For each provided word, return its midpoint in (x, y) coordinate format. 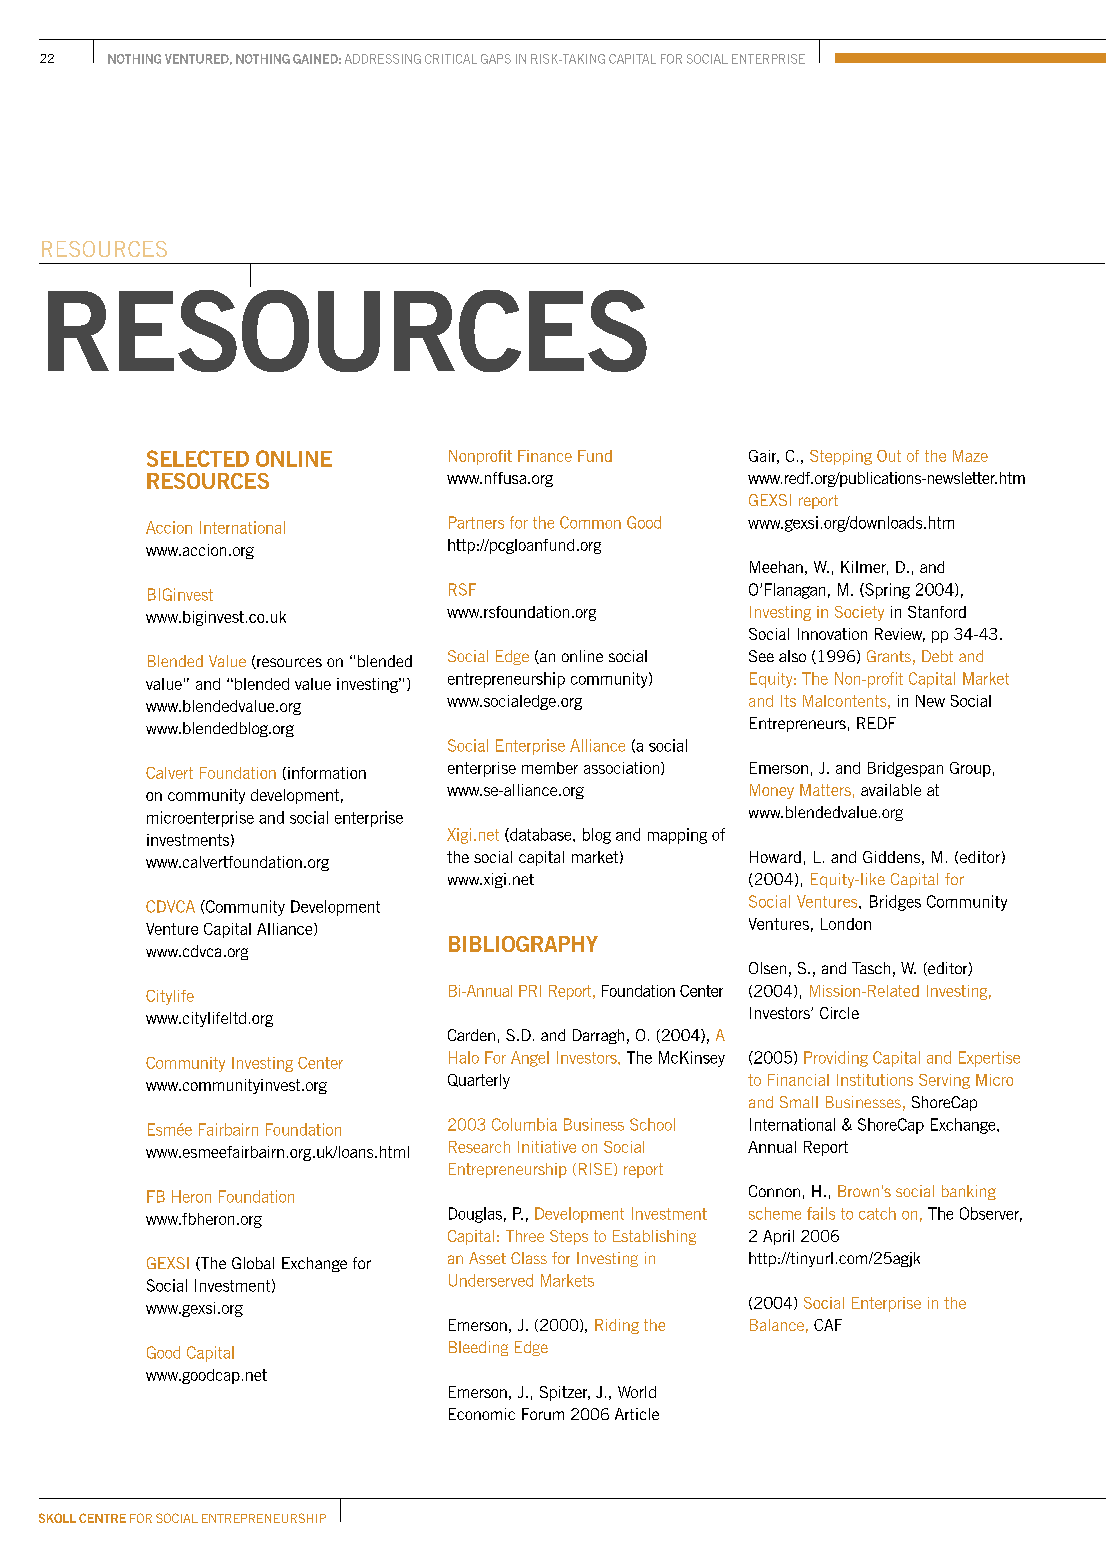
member (550, 768)
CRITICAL (451, 59)
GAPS (496, 59)
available (891, 790)
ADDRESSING (383, 59)
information (327, 773)
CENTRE (102, 1518)
